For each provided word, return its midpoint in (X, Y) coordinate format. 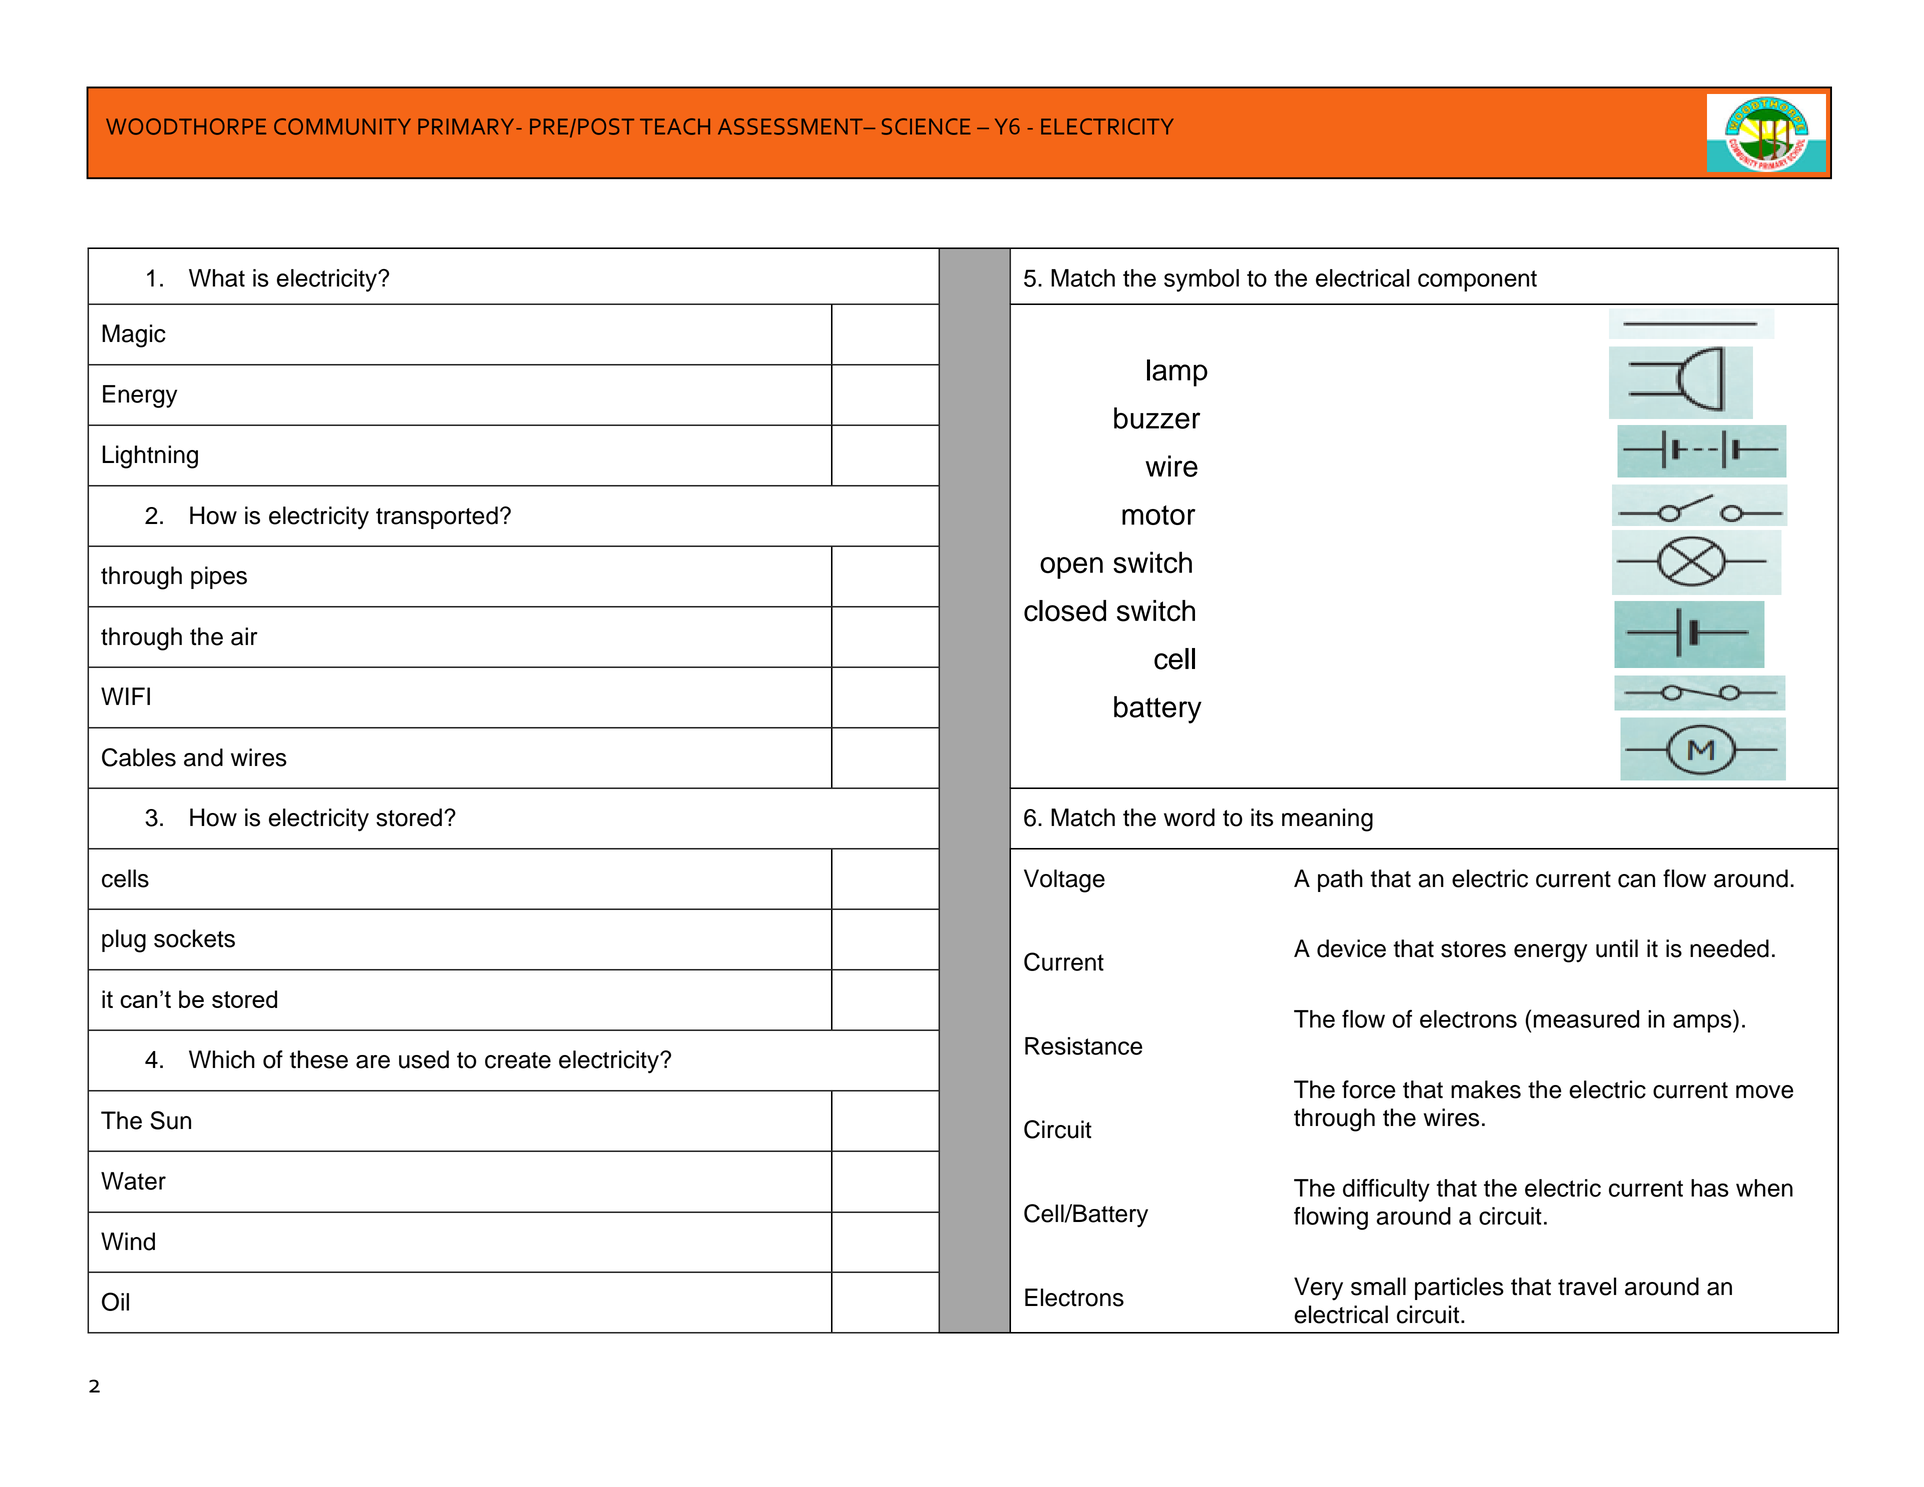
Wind (128, 1241)
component (1477, 281)
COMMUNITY (342, 126)
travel (1587, 1286)
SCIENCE (926, 126)
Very (1318, 1289)
